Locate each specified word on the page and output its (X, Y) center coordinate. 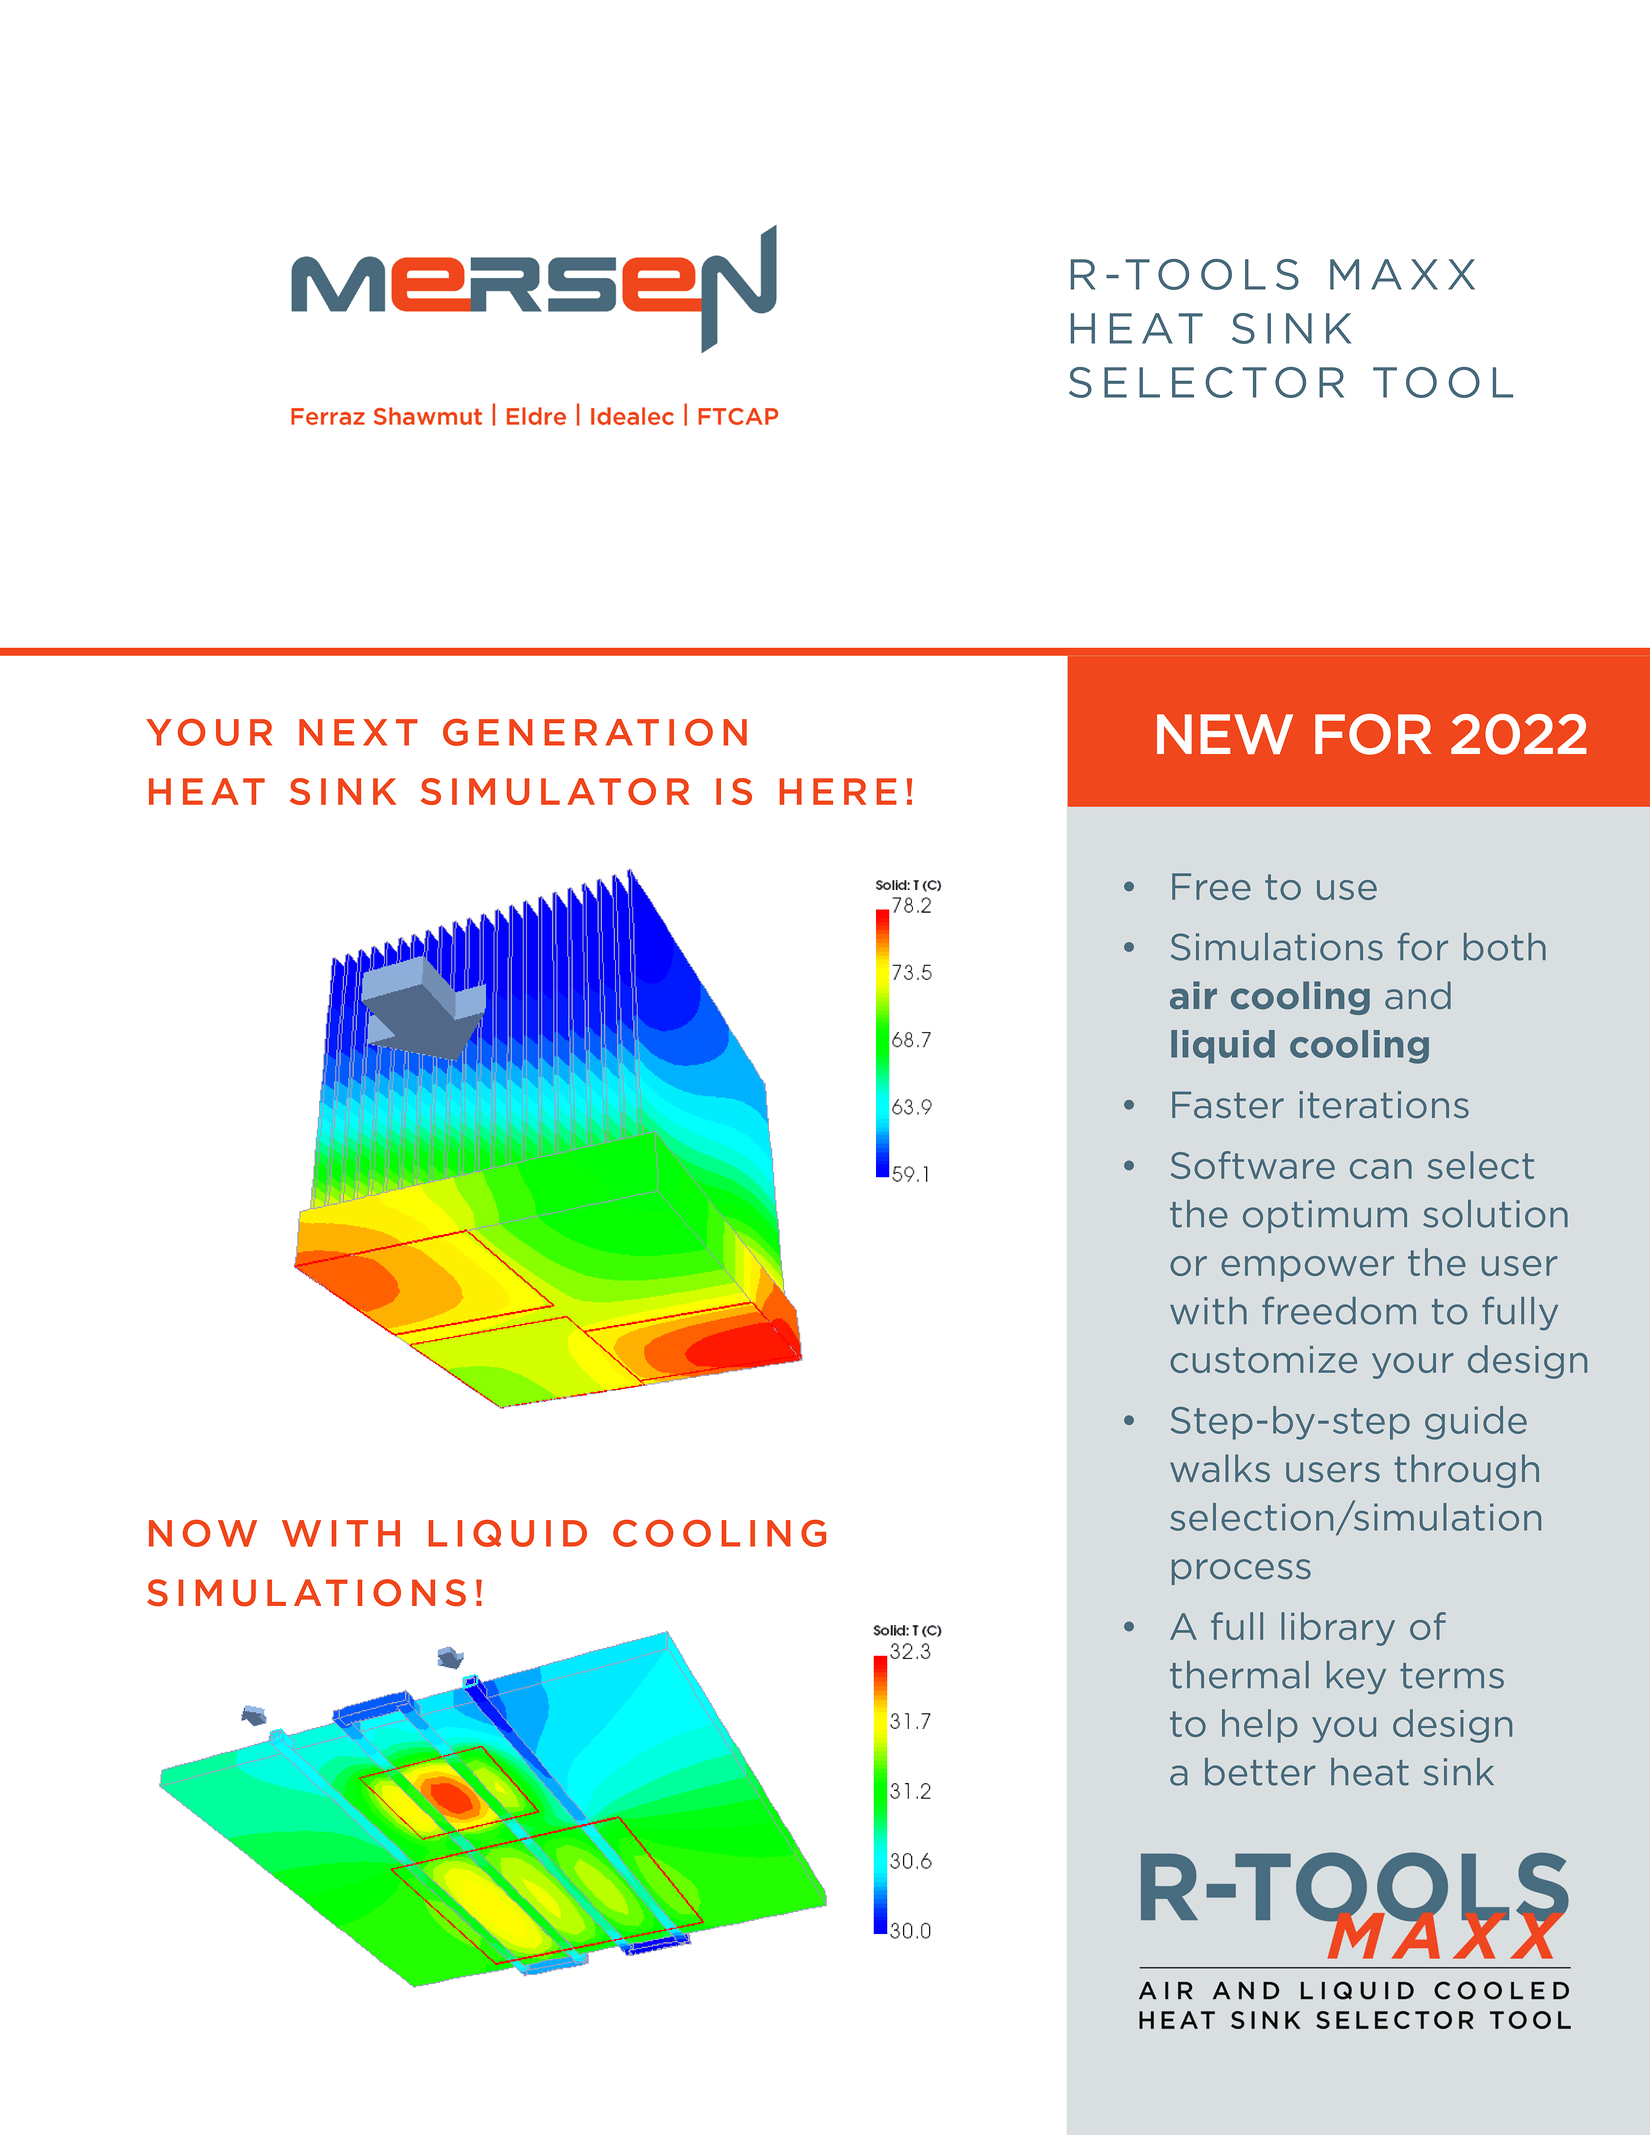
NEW (1225, 734)
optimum (1325, 1216)
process (1241, 1572)
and (1418, 995)
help (1260, 1726)
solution (1495, 1214)
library (1338, 1629)
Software (1253, 1165)
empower (1307, 1269)
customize (1263, 1359)
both (1505, 947)
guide (1476, 1423)
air (1193, 995)
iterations (1384, 1105)
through (1466, 1471)
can (1381, 1169)
